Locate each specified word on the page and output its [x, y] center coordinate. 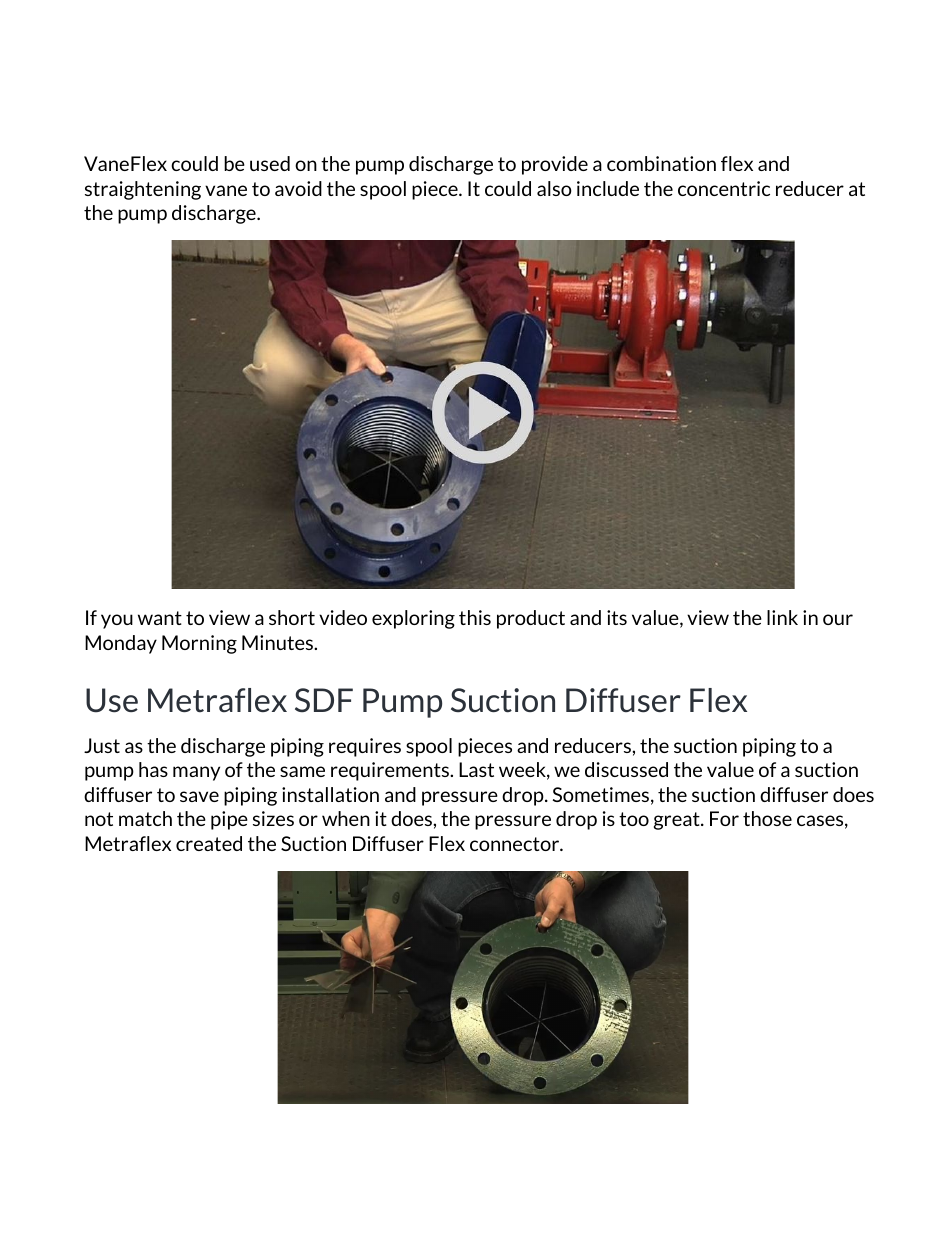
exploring [413, 619]
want [160, 618]
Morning [199, 644]
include [608, 188]
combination [661, 163]
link [782, 617]
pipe [229, 820]
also [554, 188]
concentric [724, 188]
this [475, 617]
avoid [298, 188]
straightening [143, 190]
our [838, 619]
